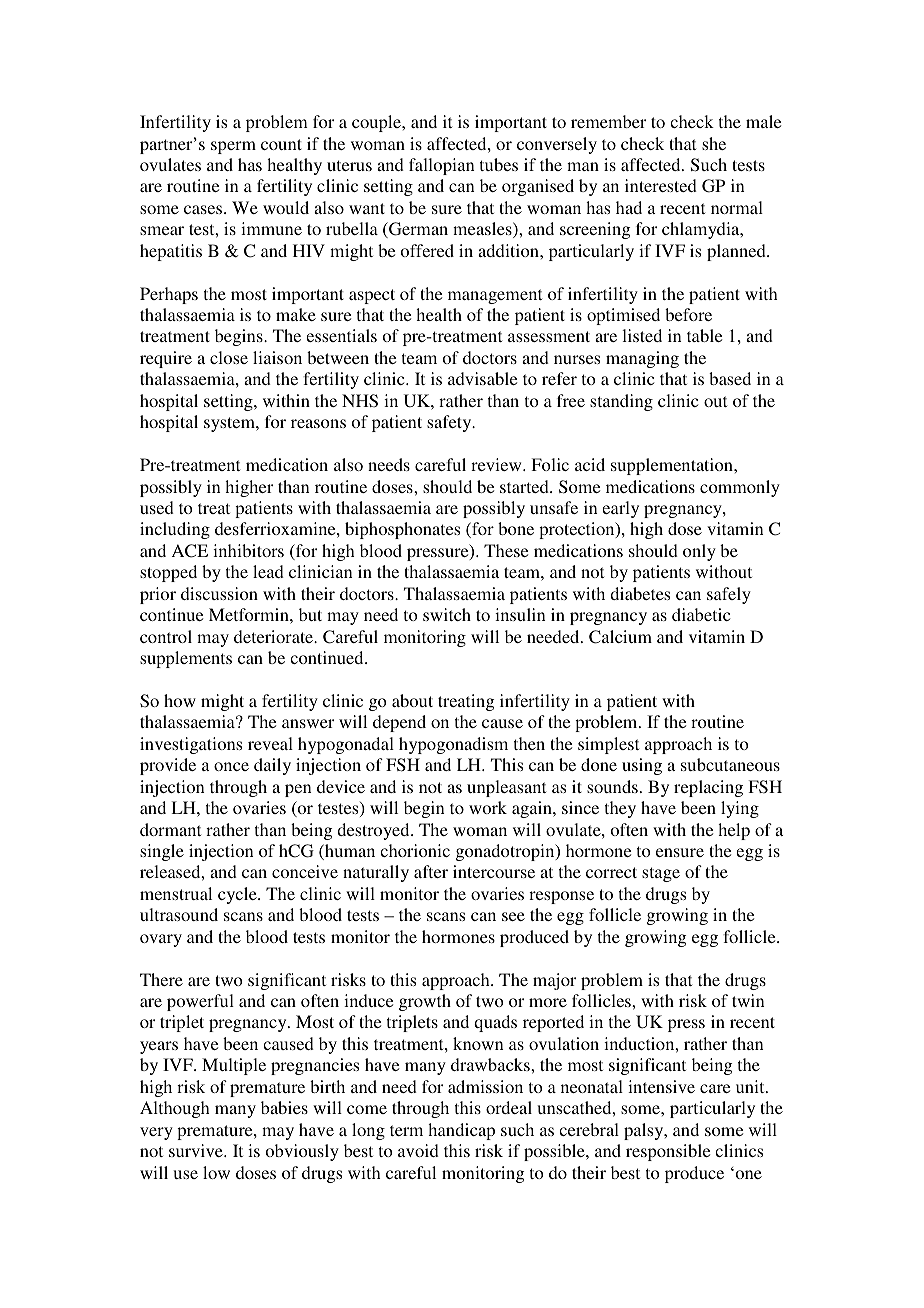  Describe the element at coordinates (442, 166) in the image. I see `fallopian` at that location.
